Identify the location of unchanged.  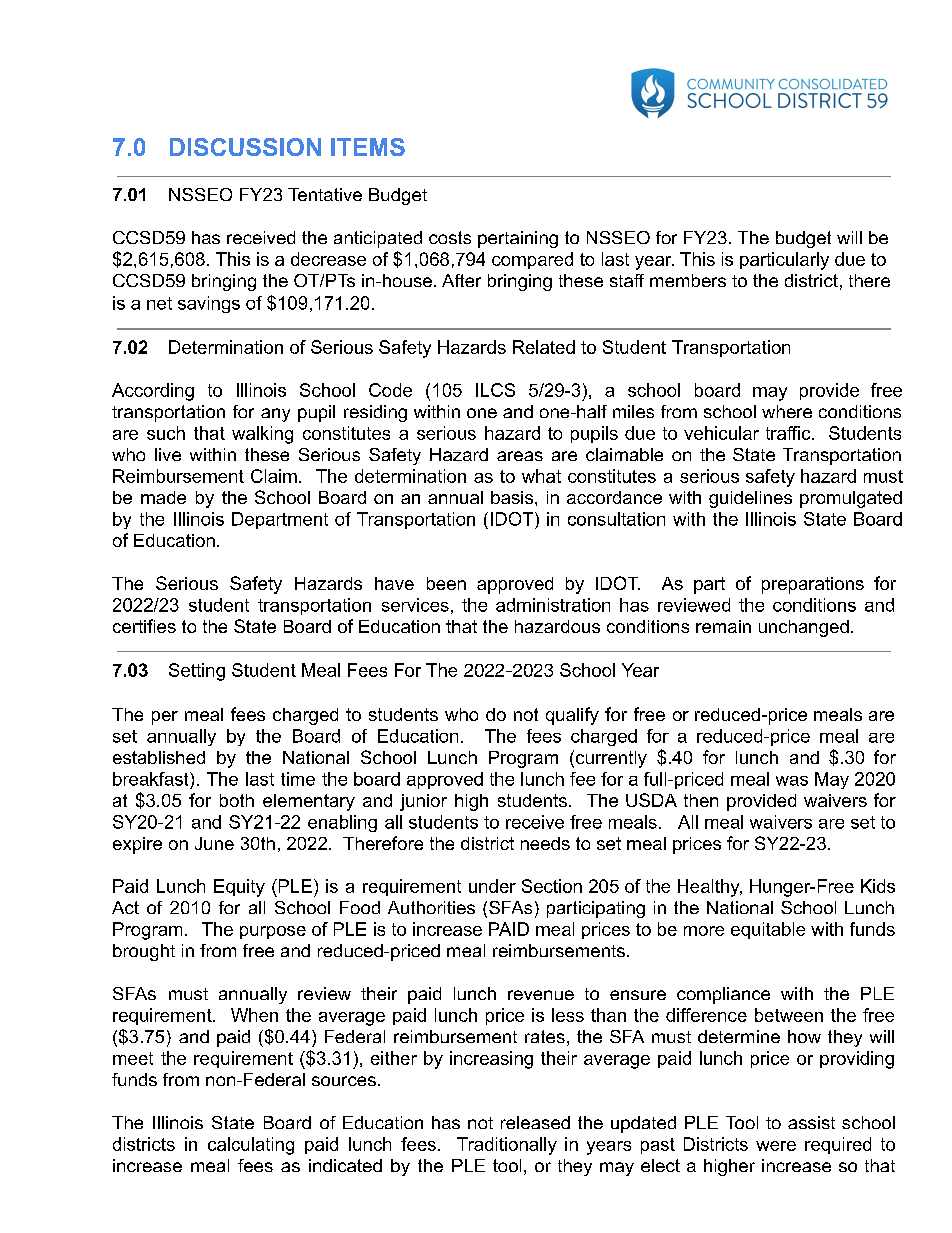
(804, 628).
